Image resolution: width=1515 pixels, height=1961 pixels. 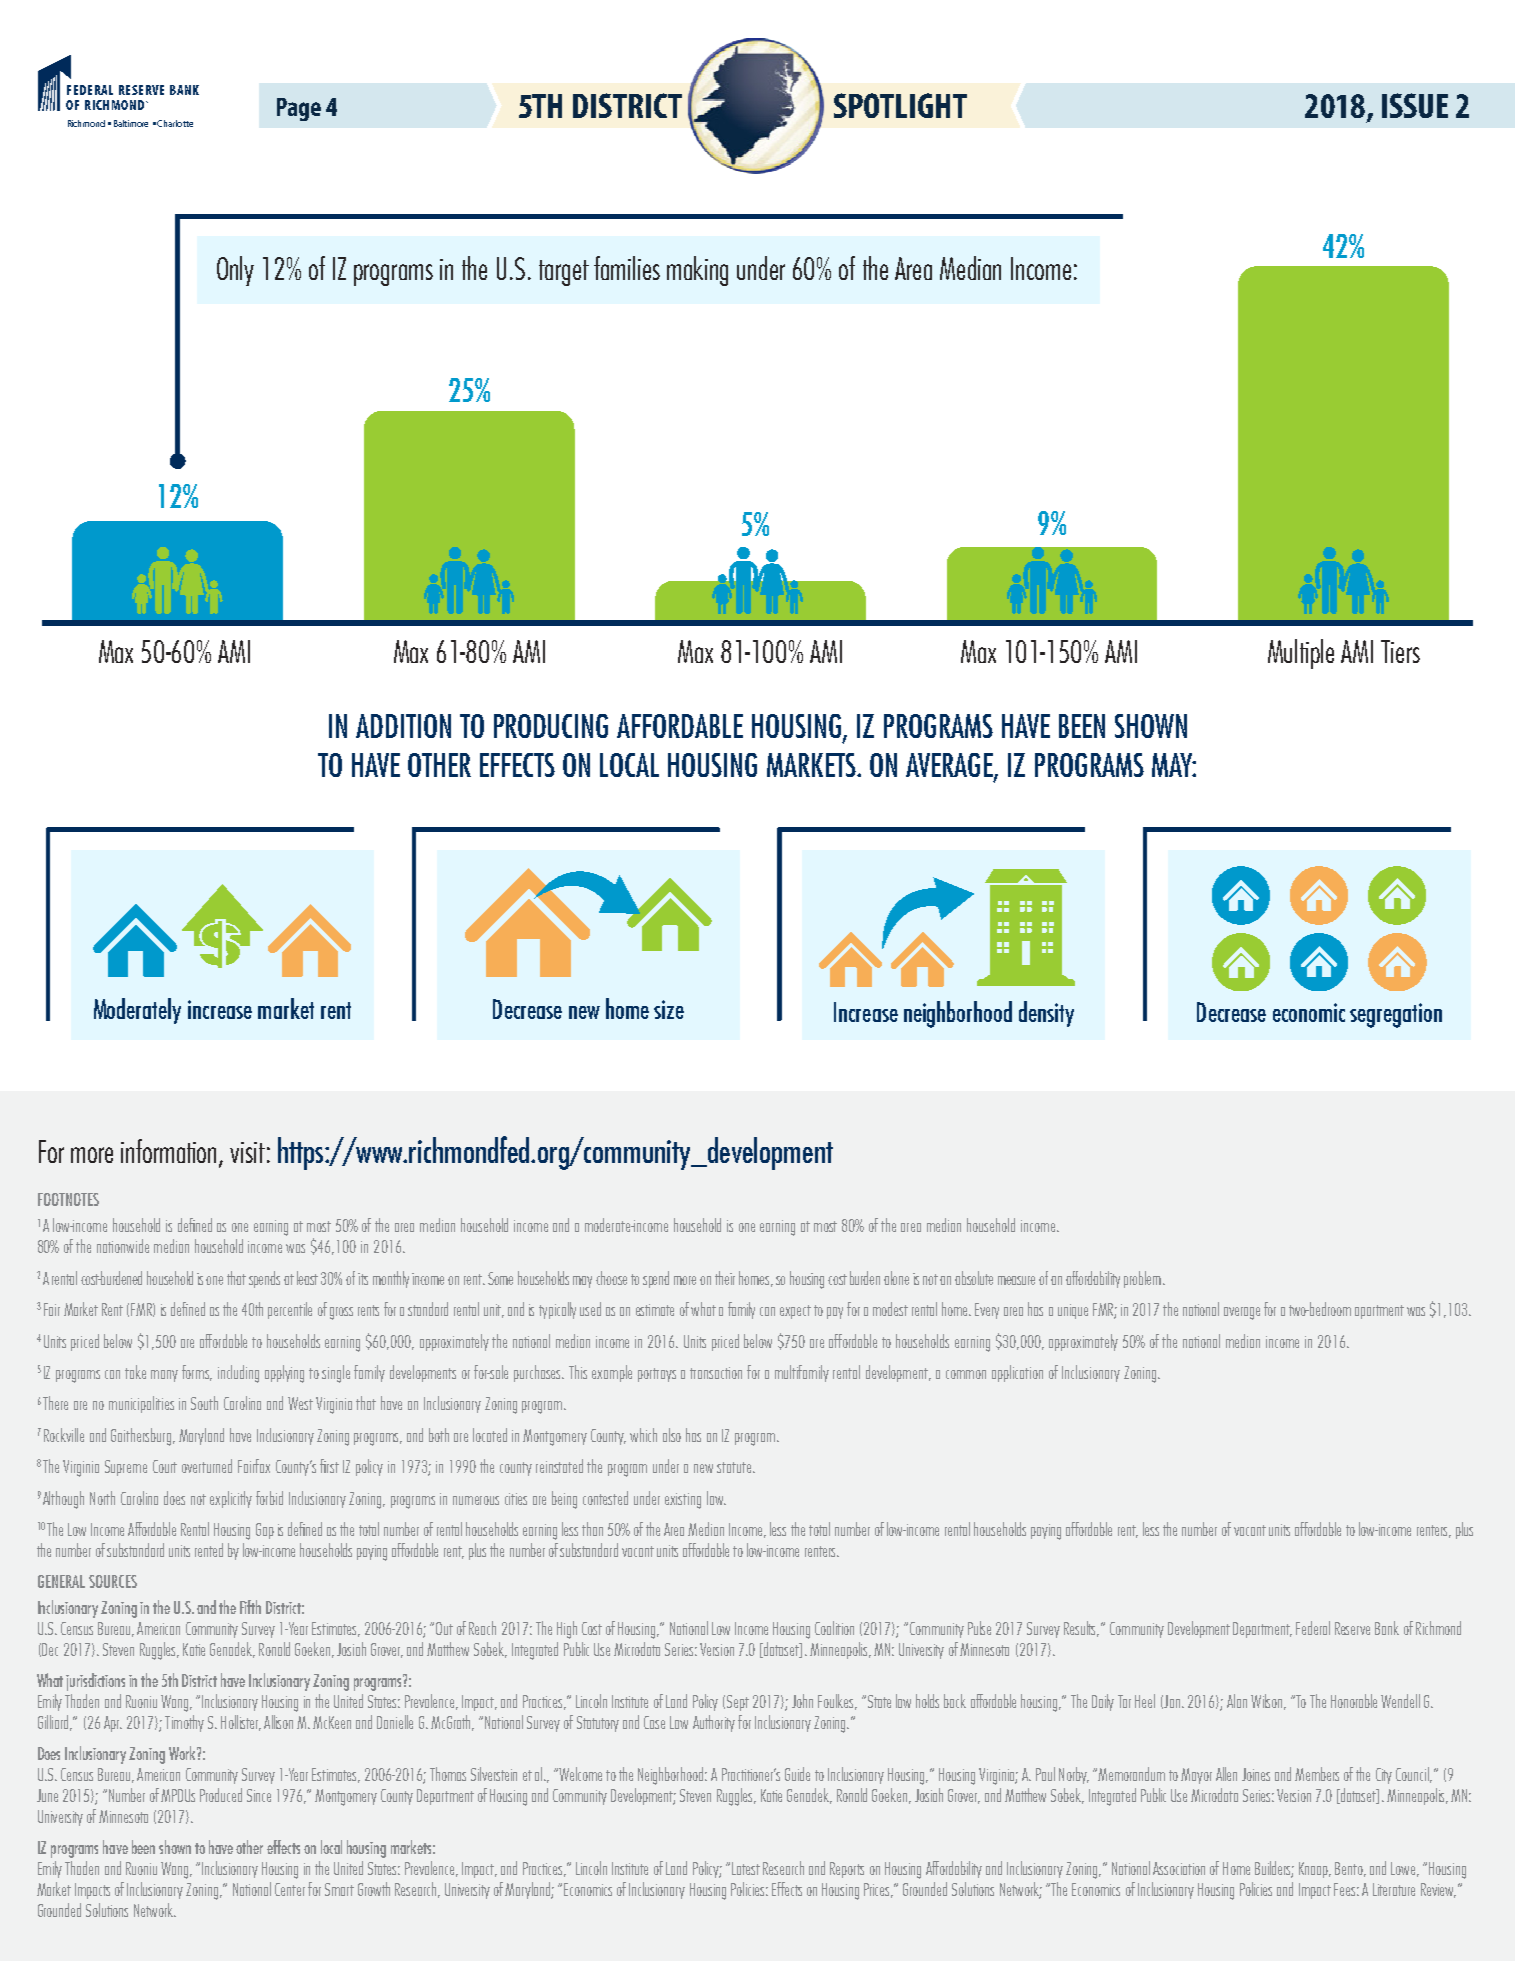 I want to click on ISSUE, so click(x=1415, y=105).
